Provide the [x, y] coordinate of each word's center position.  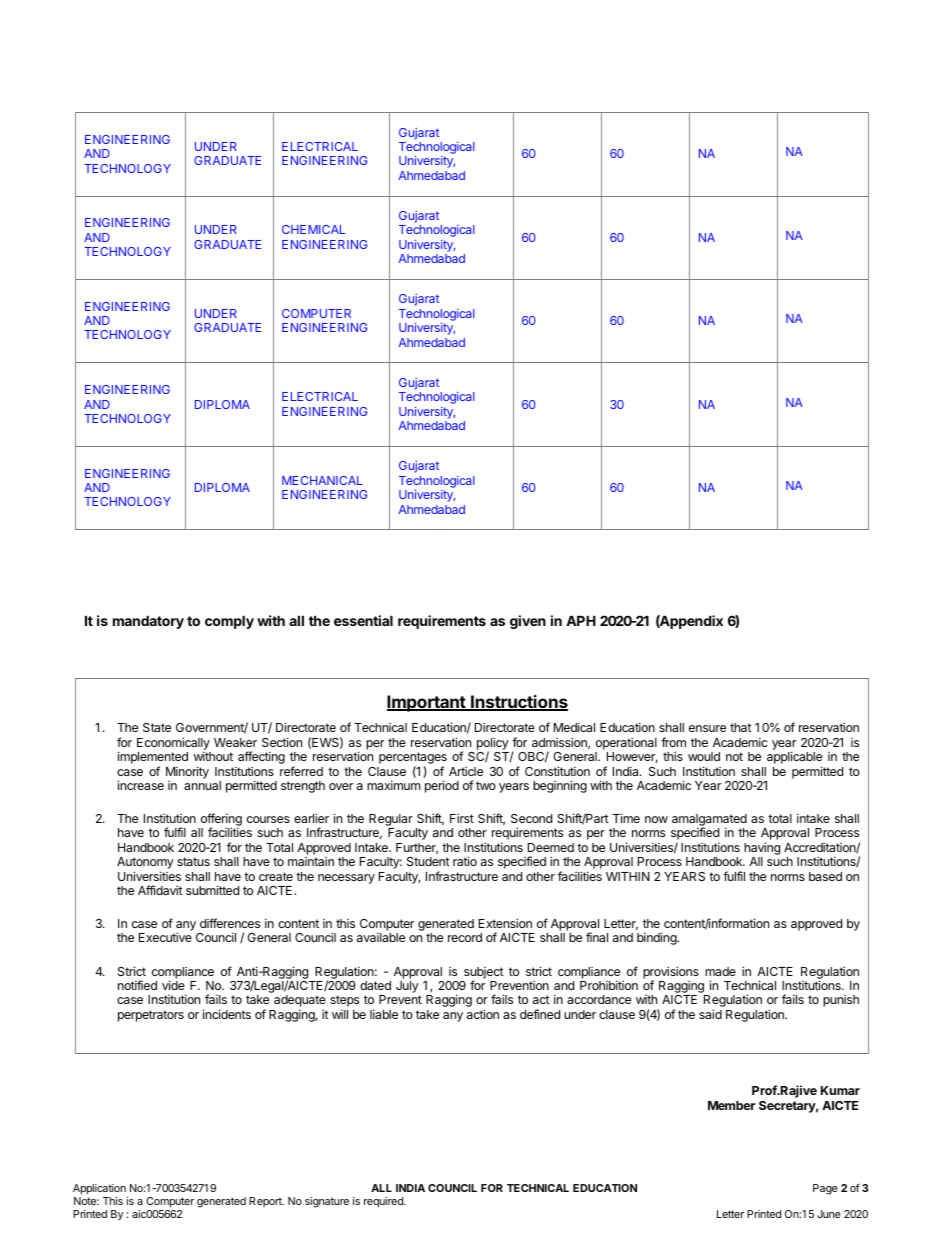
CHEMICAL [313, 229]
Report [266, 1202]
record [465, 937]
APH [581, 620]
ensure [707, 728]
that [741, 727]
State [157, 727]
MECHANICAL [322, 480]
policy [493, 744]
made [720, 971]
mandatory [148, 622]
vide [173, 985]
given [528, 622]
